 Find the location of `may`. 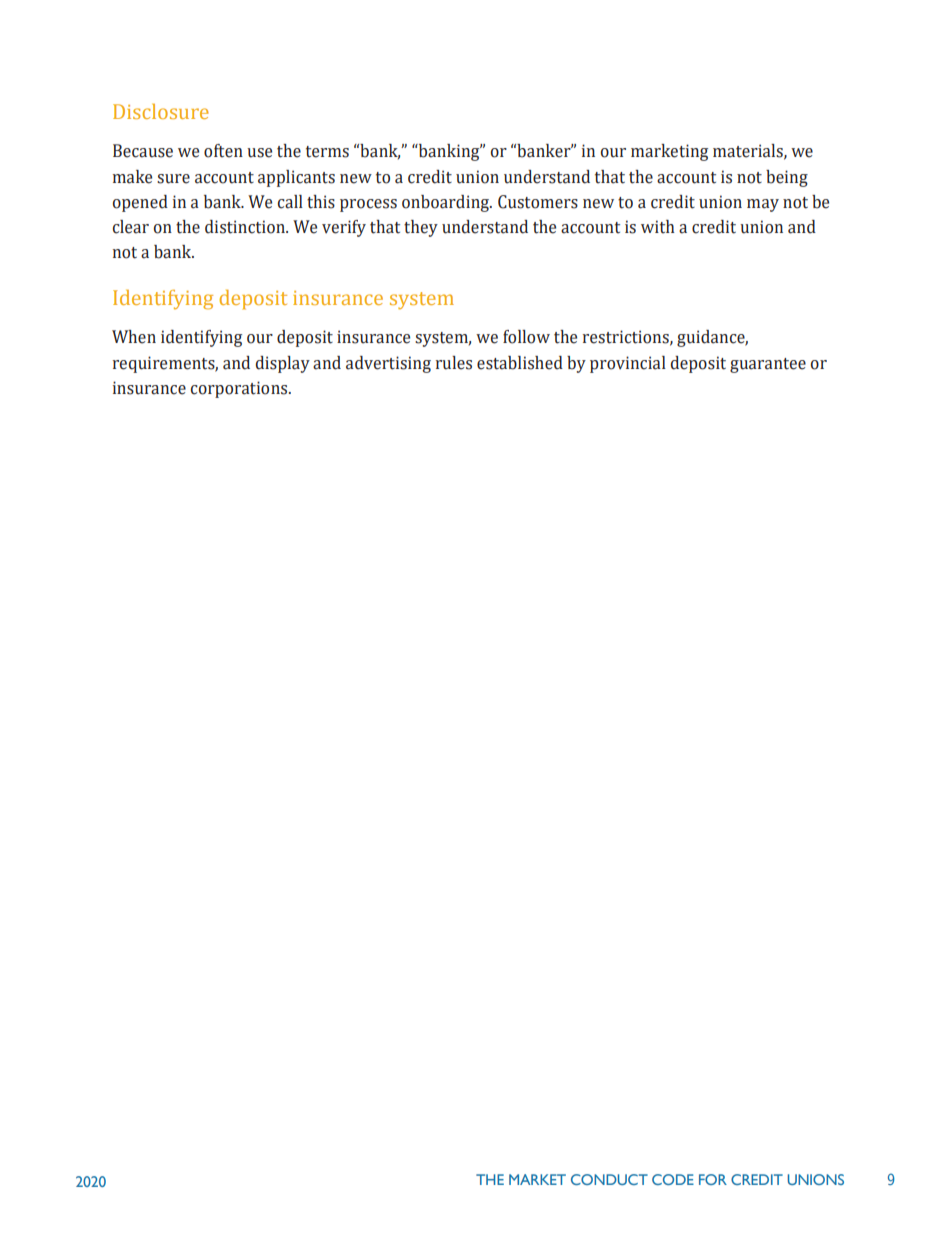

may is located at coordinates (763, 205).
